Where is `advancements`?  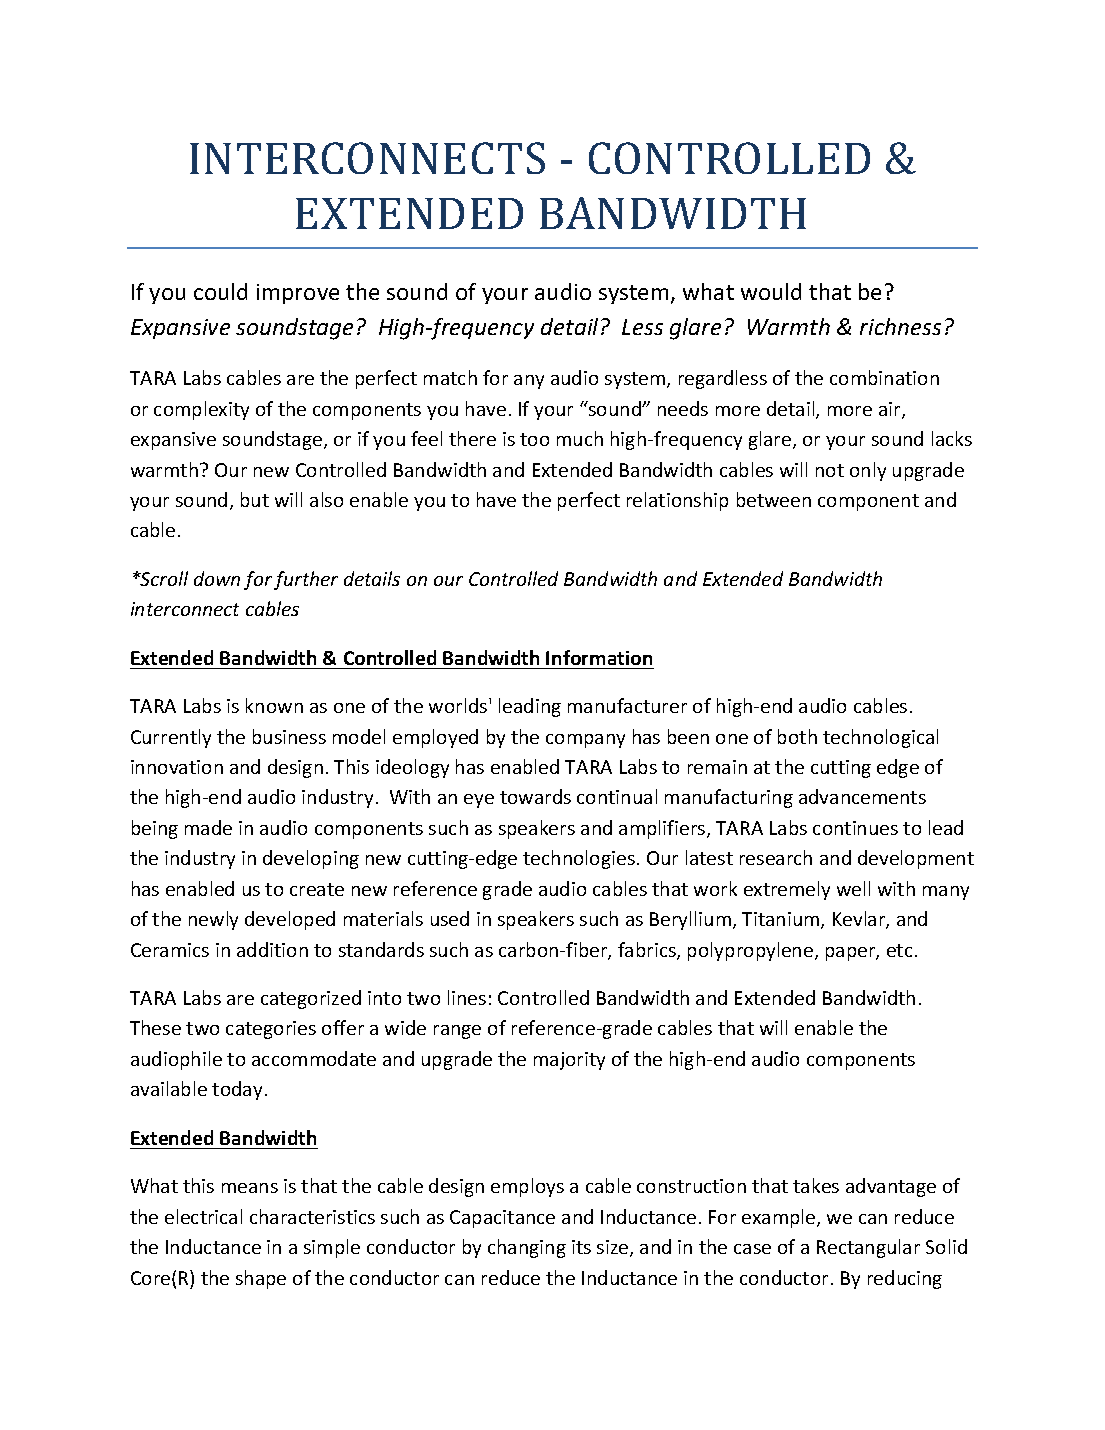
advancements is located at coordinates (862, 796).
